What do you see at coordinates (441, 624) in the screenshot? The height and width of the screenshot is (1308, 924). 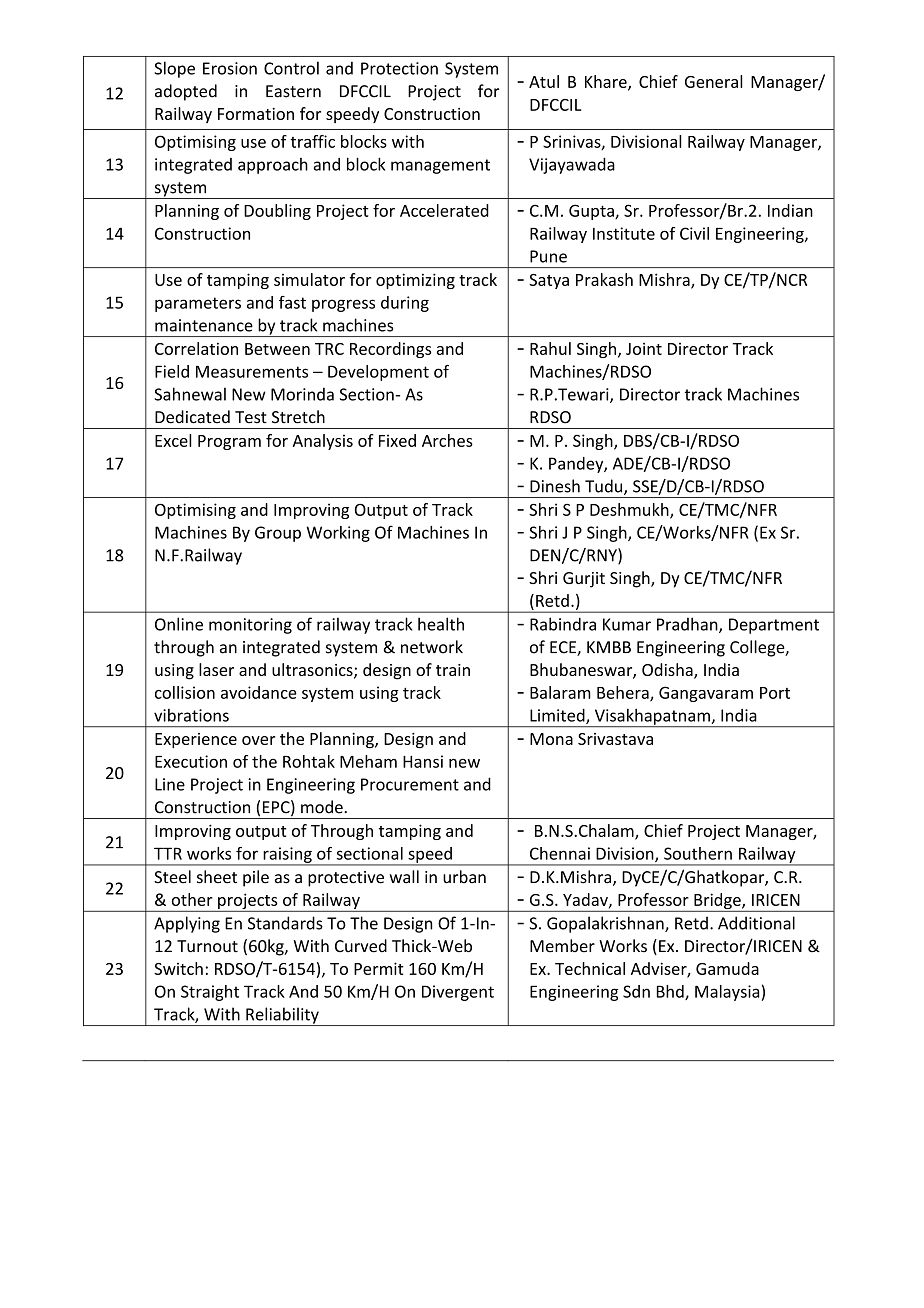 I see `health` at bounding box center [441, 624].
